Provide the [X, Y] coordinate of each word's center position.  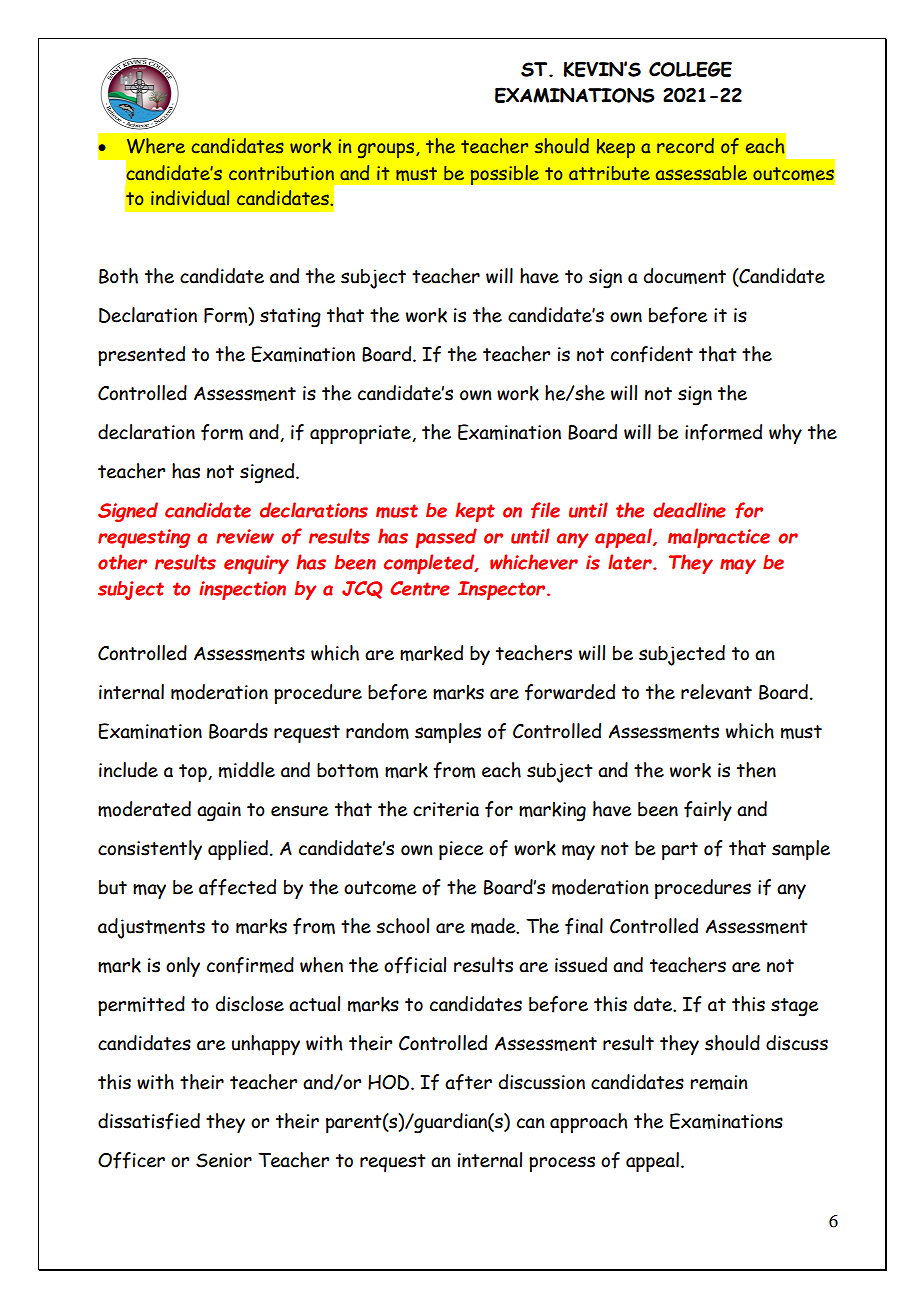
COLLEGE [690, 69]
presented [141, 356]
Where [156, 146]
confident [652, 354]
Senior [224, 1160]
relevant [716, 692]
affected [237, 887]
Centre [420, 588]
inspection [242, 590]
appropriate [361, 434]
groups [387, 150]
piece [461, 850]
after [468, 1082]
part [680, 851]
